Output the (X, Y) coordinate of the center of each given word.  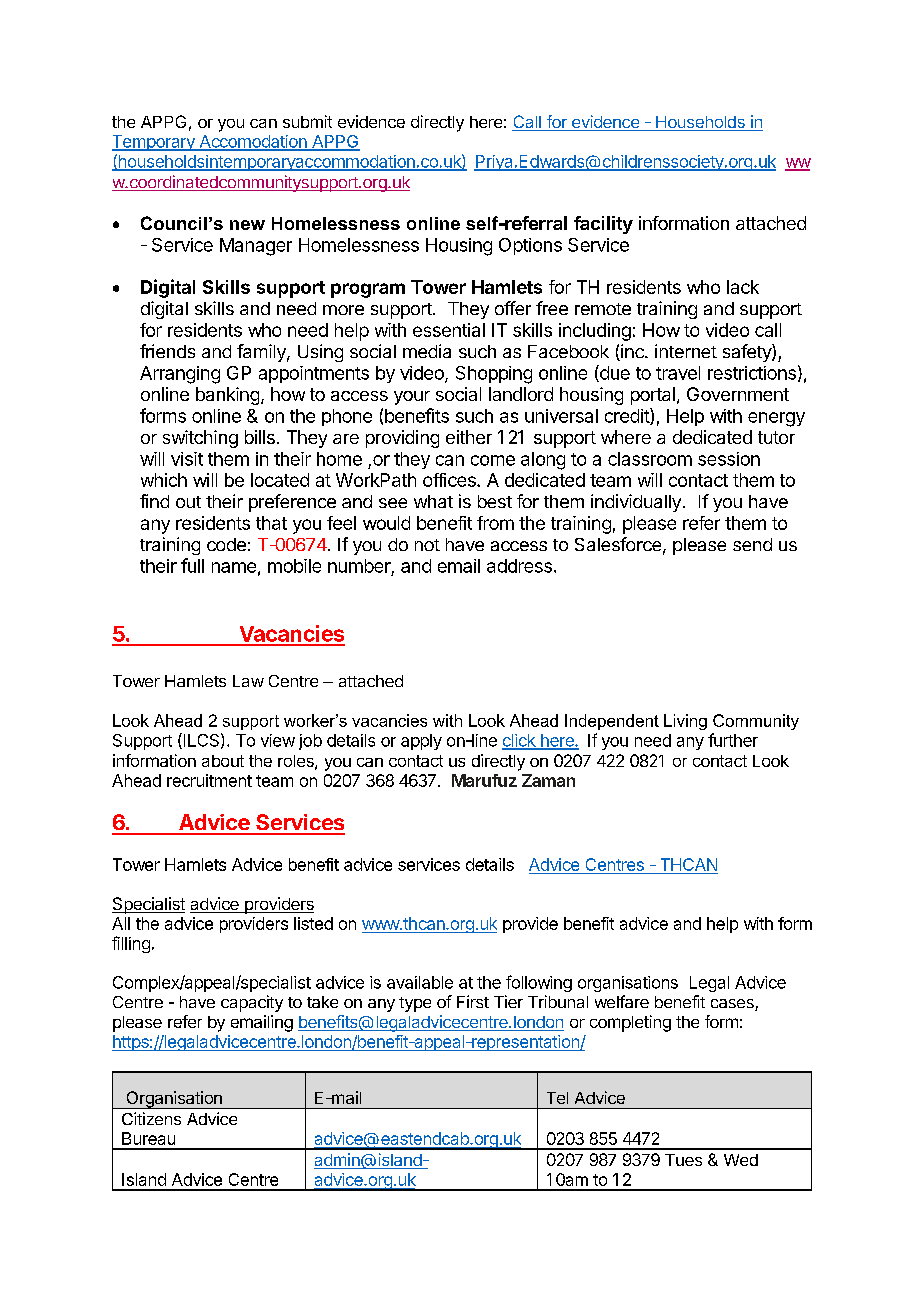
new (247, 225)
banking (227, 396)
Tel (557, 1098)
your (412, 398)
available (420, 982)
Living (685, 722)
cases (733, 1005)
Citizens (151, 1118)
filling (131, 944)
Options (530, 246)
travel (678, 373)
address (519, 566)
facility (603, 225)
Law (248, 681)
